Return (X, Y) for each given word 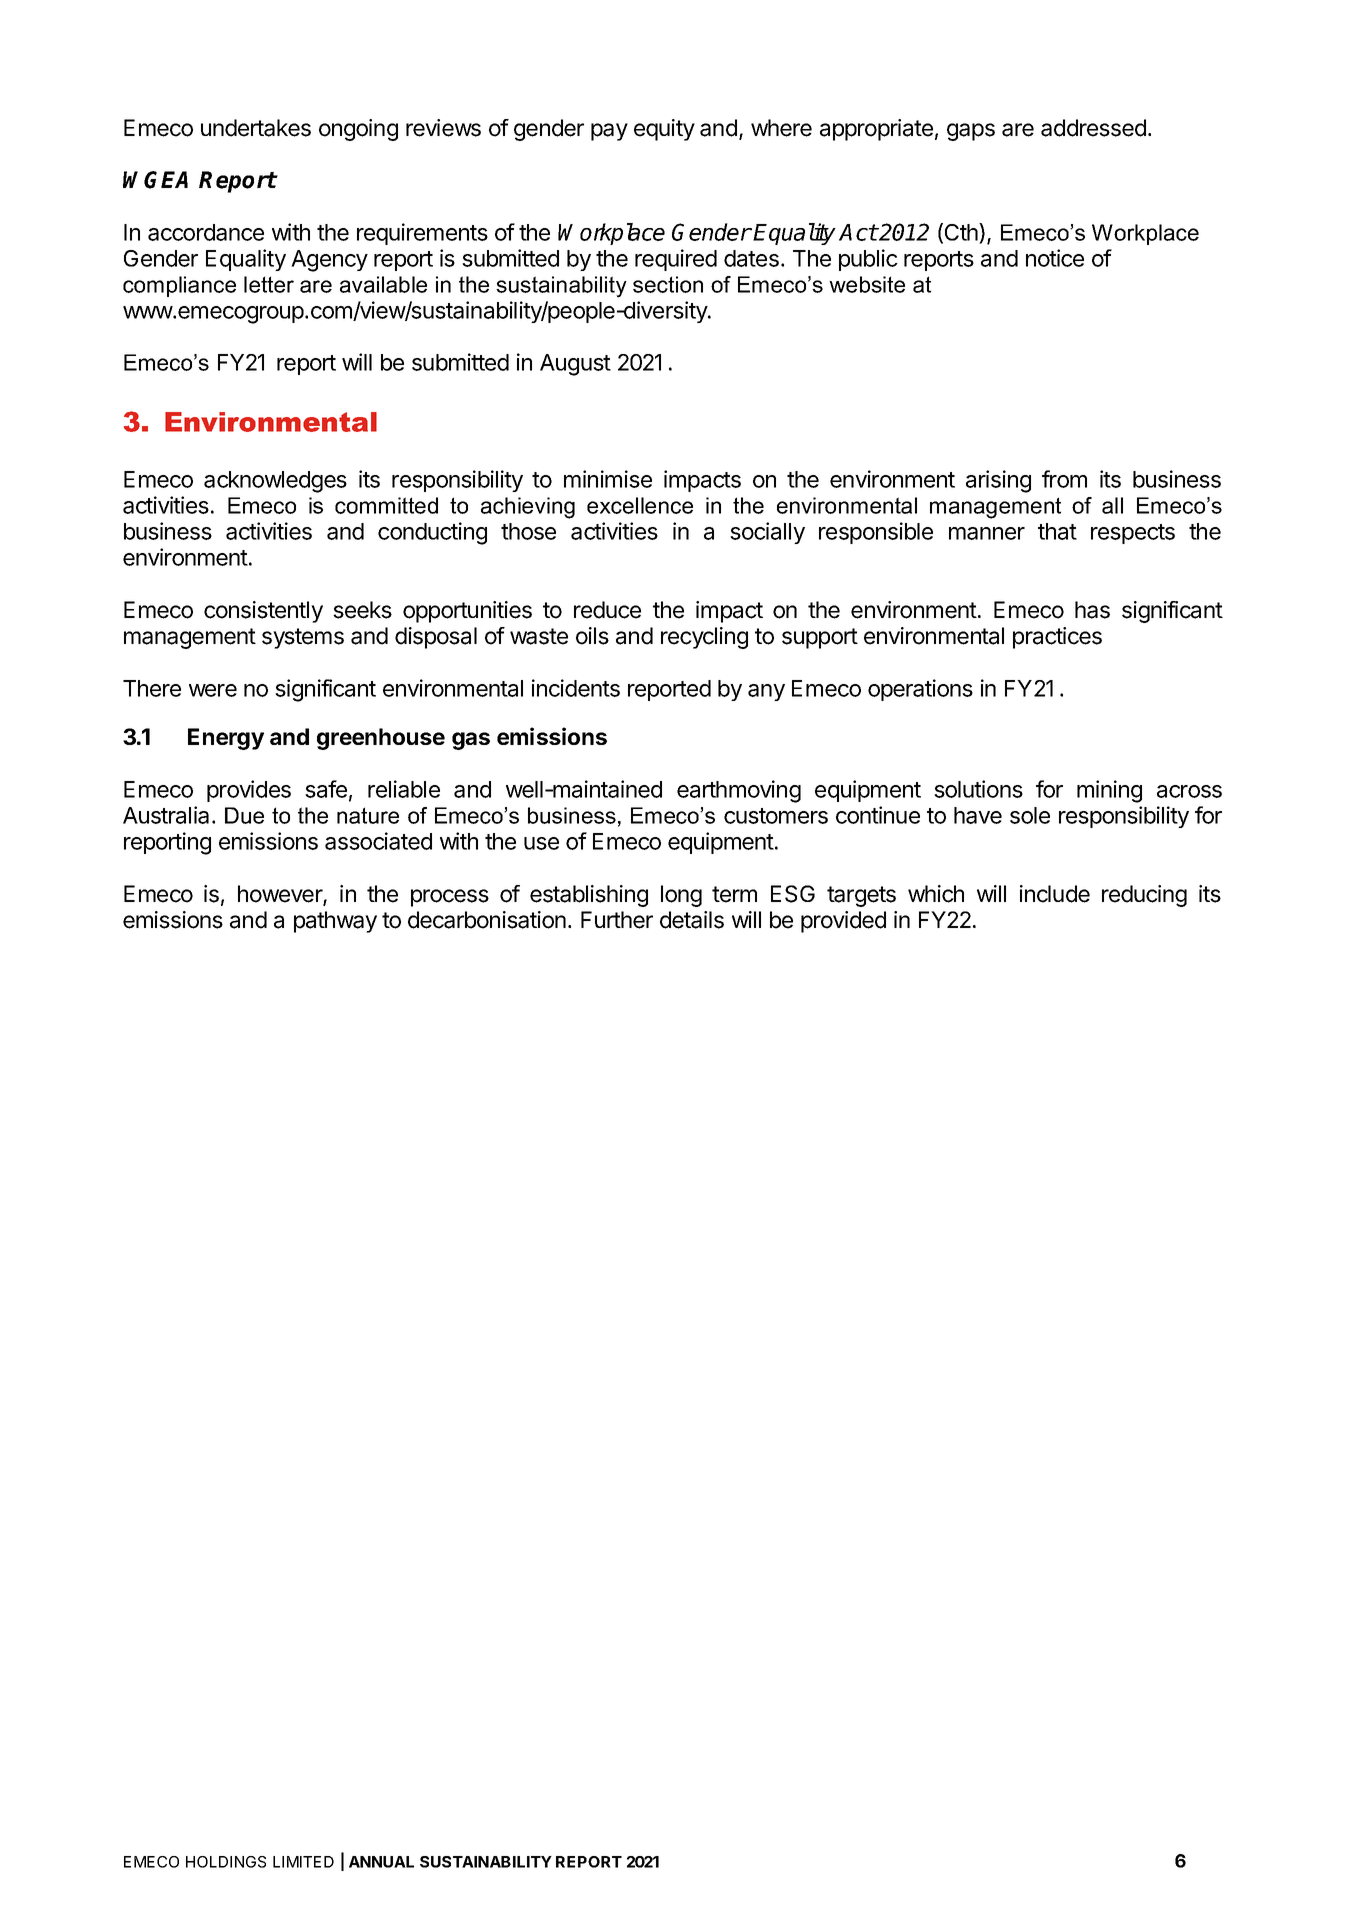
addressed (1093, 128)
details (692, 920)
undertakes (256, 128)
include (1055, 894)
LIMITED (303, 1862)
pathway (335, 922)
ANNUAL (381, 1862)
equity (664, 130)
